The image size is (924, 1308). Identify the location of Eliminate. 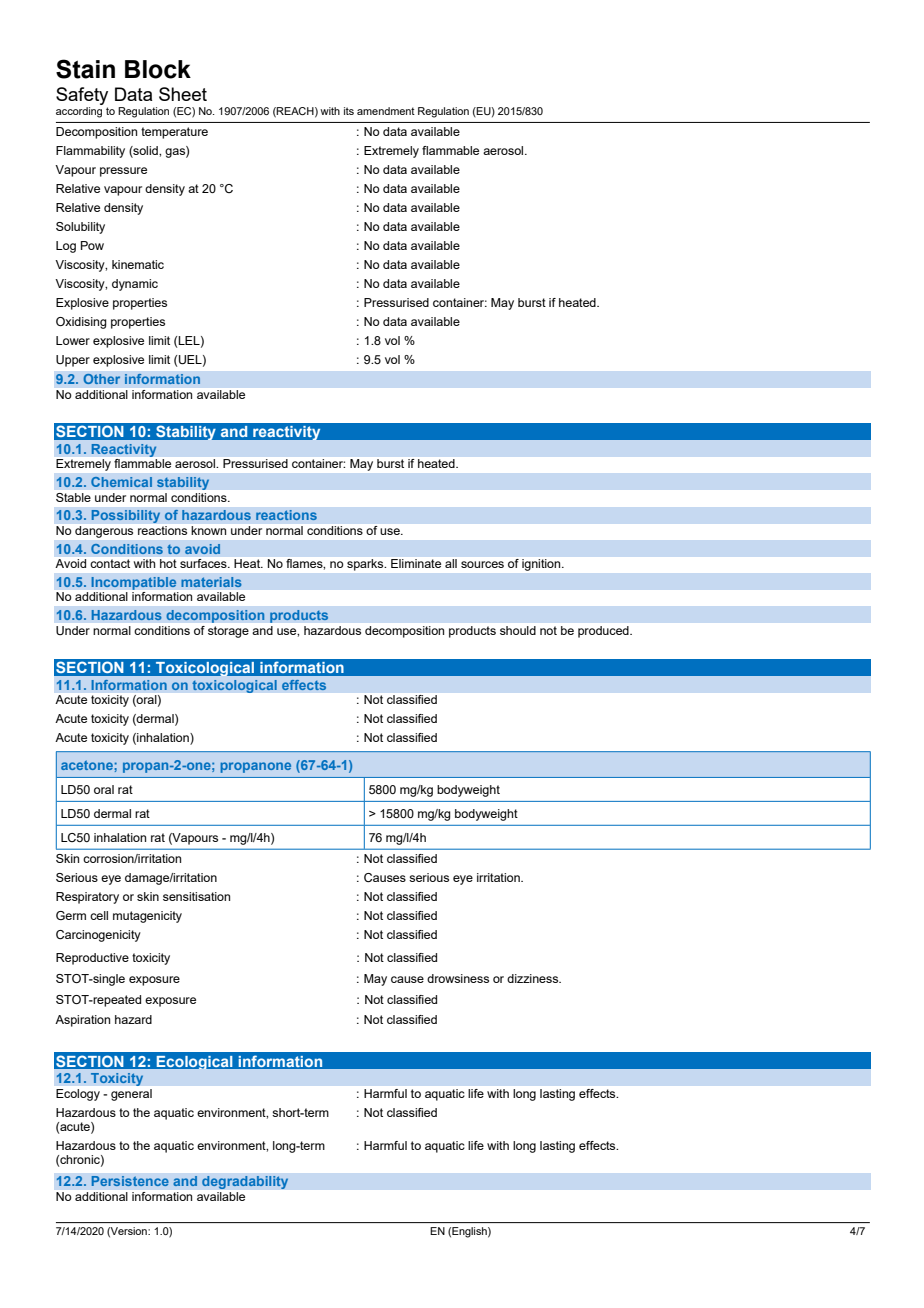
(416, 563).
